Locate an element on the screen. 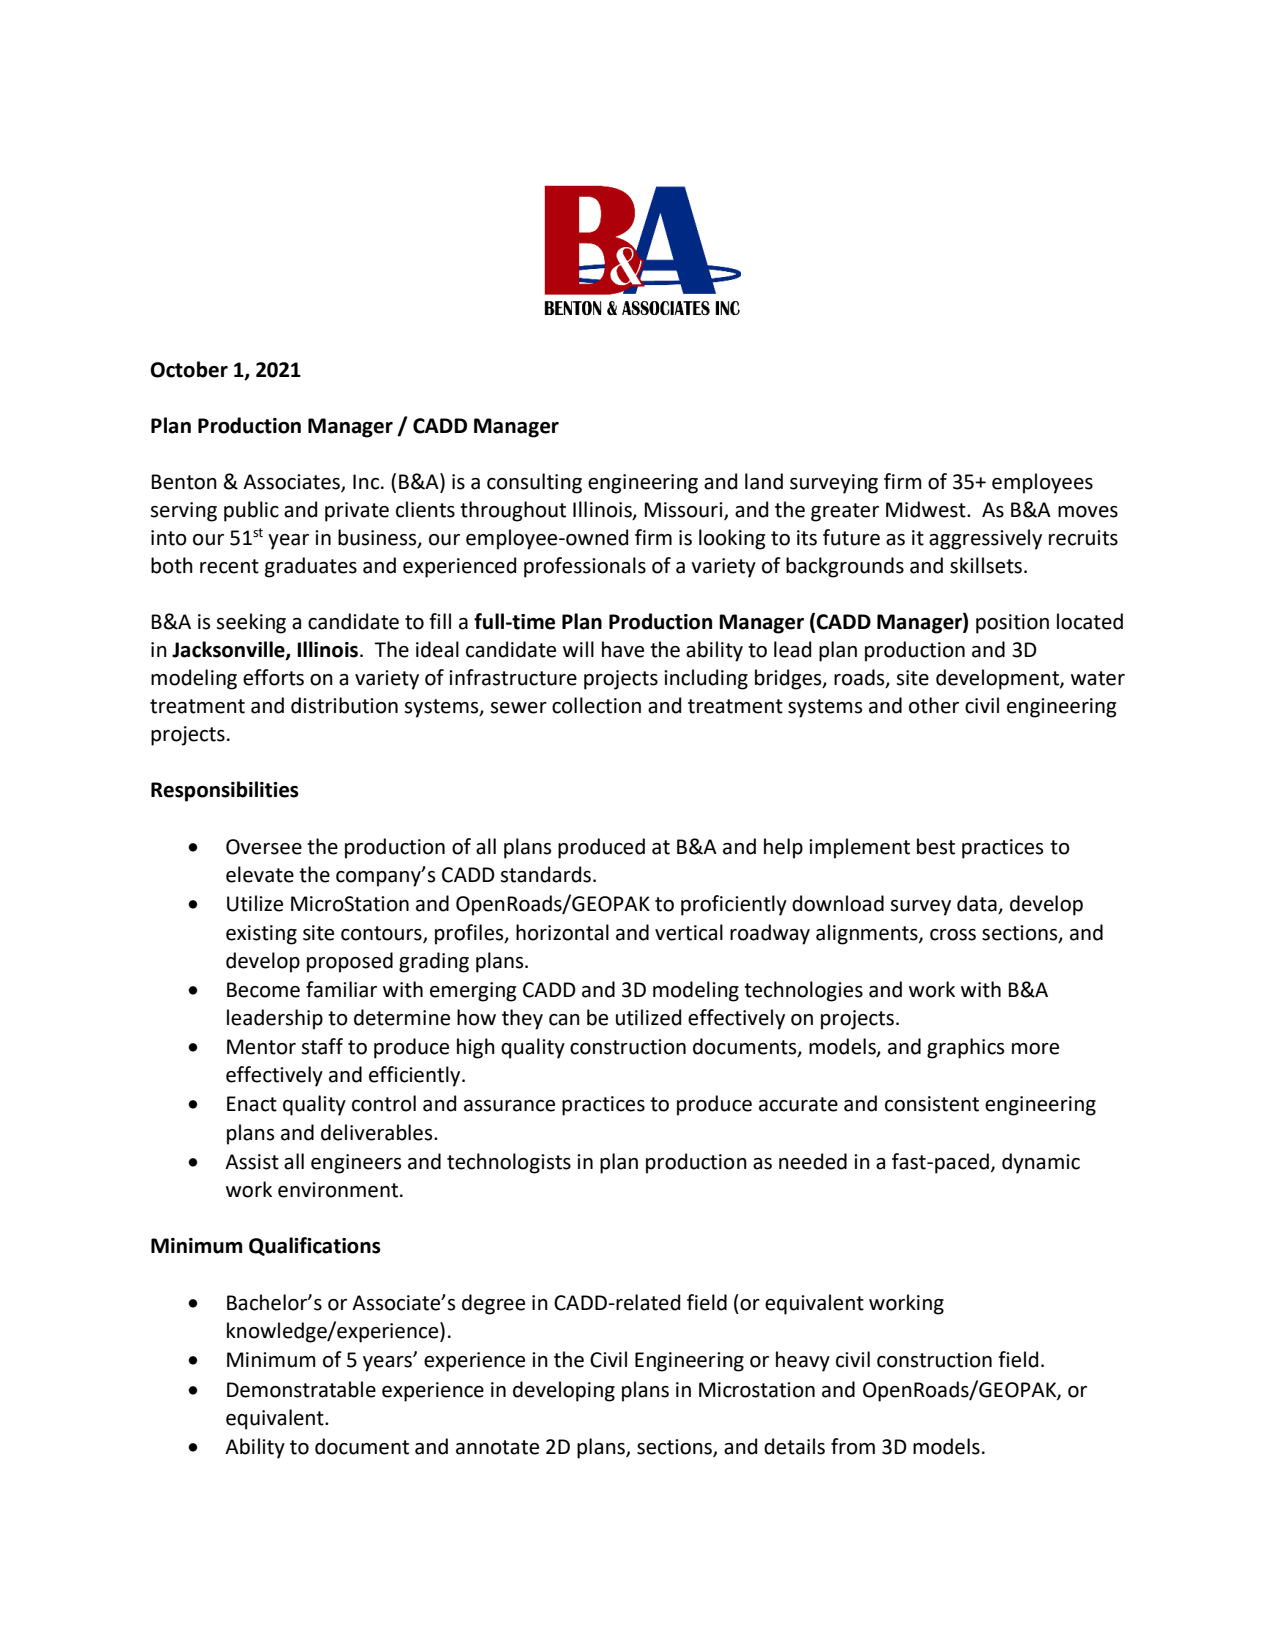  data is located at coordinates (978, 904).
